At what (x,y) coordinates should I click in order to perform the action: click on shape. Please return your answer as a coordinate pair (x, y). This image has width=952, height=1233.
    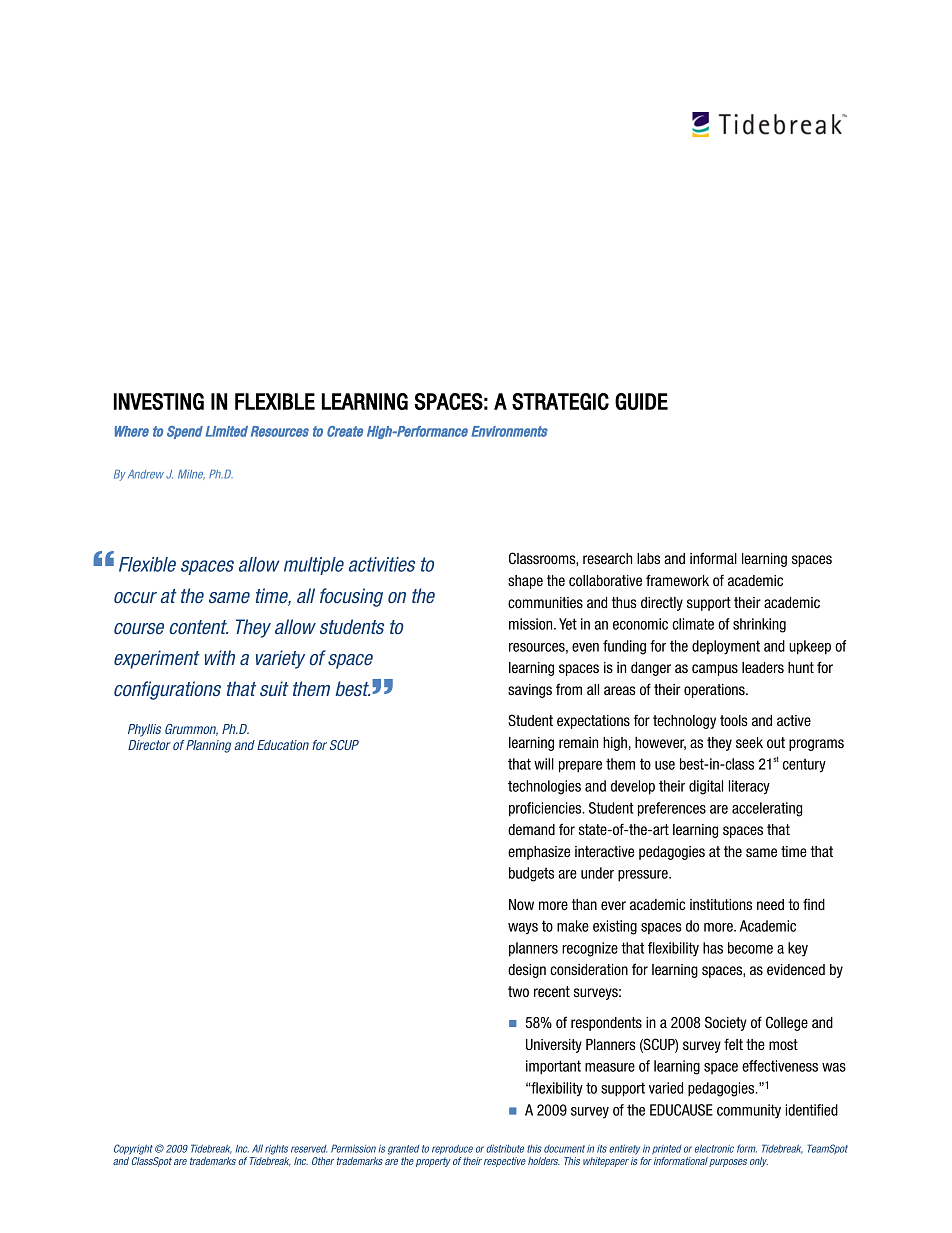
    Looking at the image, I should click on (525, 582).
